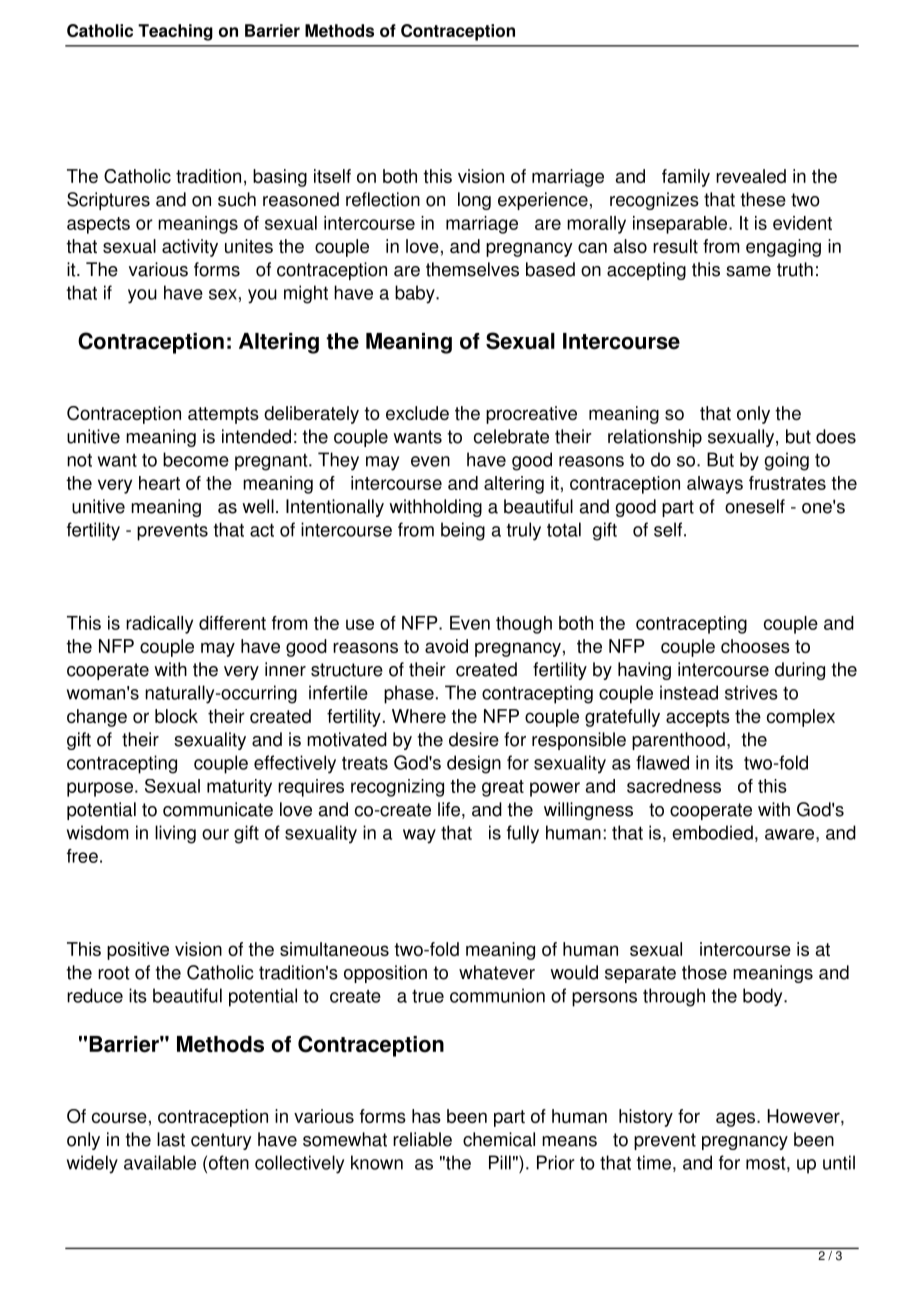 This document has height=1308, width=924. I want to click on Teaching, so click(175, 32).
